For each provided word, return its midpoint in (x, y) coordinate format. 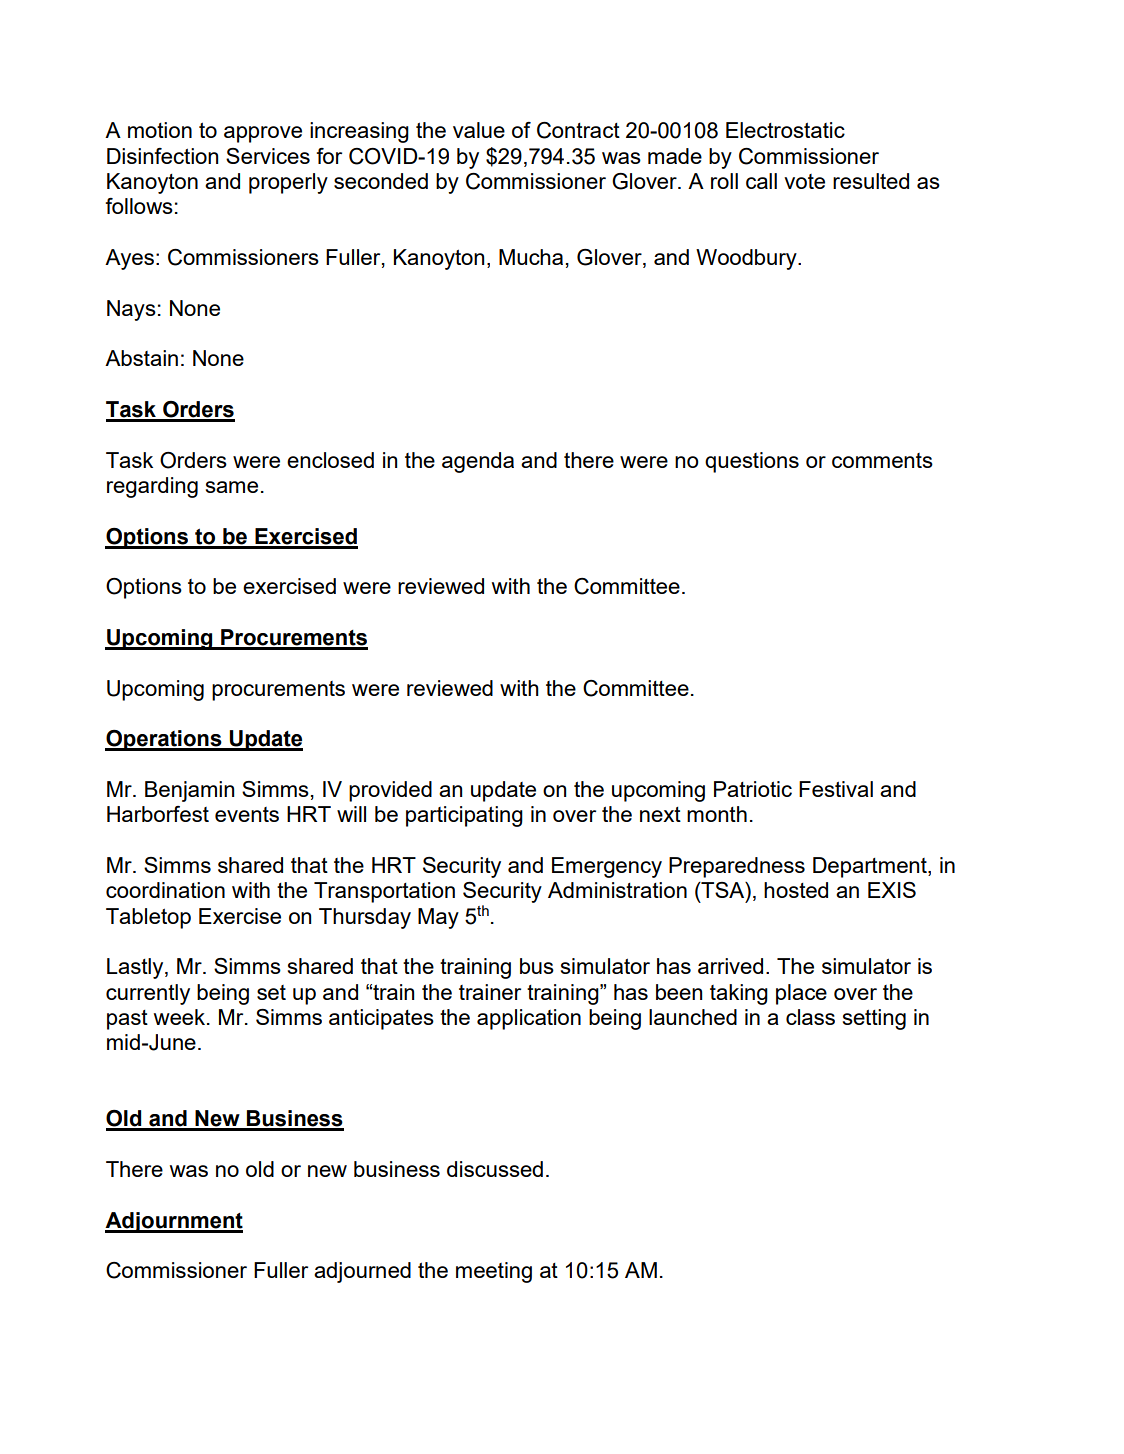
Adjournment (174, 1222)
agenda (478, 462)
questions (752, 462)
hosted (796, 890)
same (232, 487)
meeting (494, 1272)
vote (804, 181)
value (479, 130)
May (438, 918)
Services (268, 156)
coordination (165, 890)
